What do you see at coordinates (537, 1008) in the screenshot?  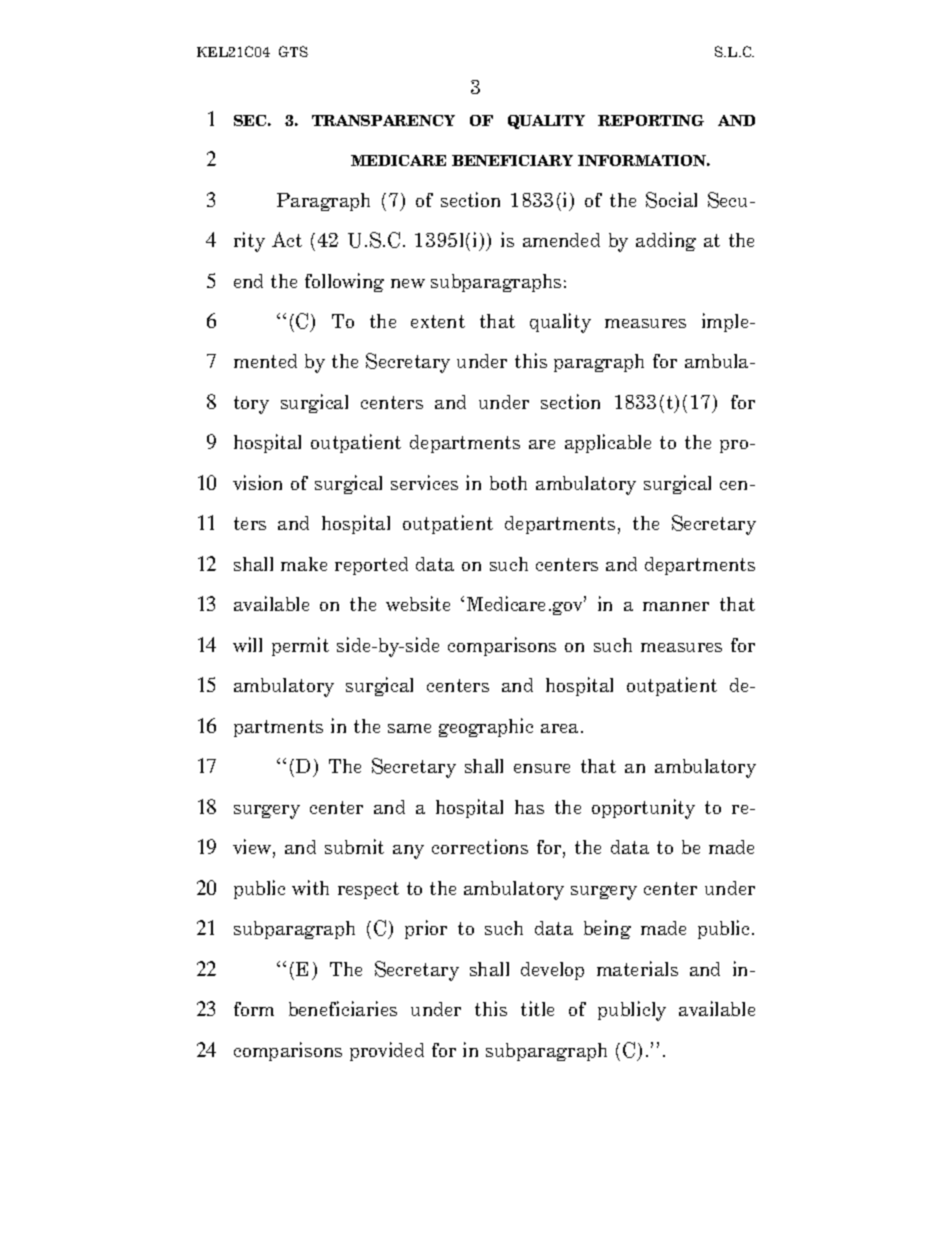 I see `title` at bounding box center [537, 1008].
